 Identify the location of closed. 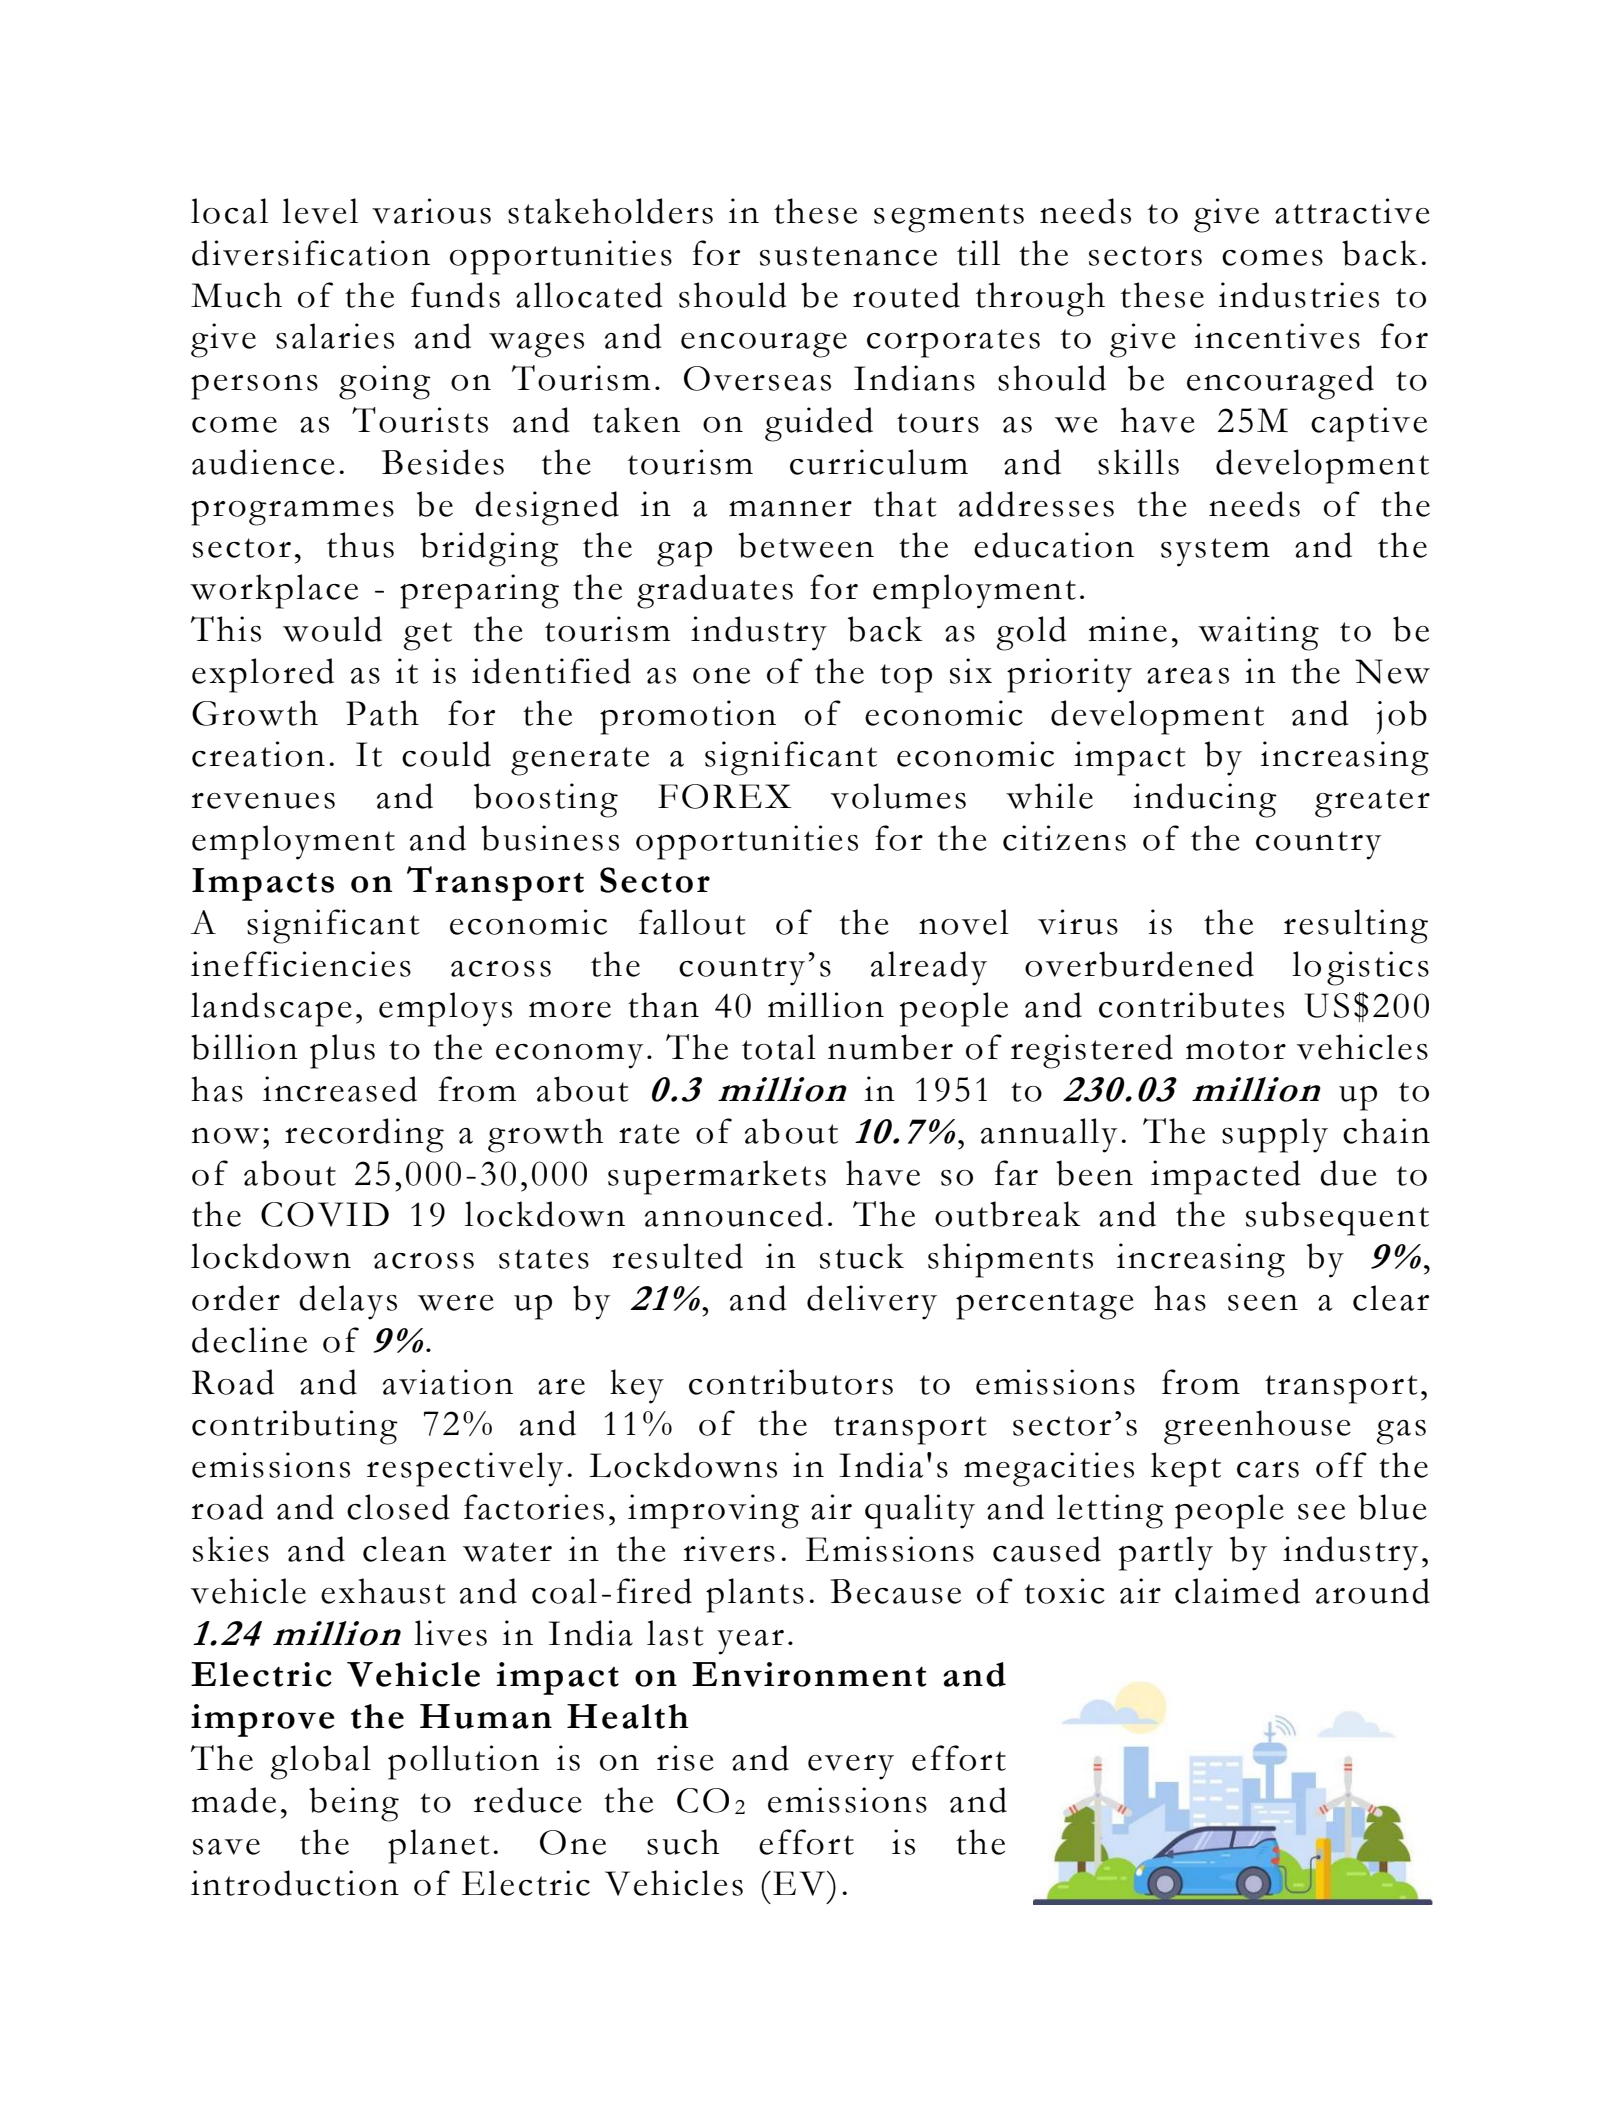
(398, 1507).
